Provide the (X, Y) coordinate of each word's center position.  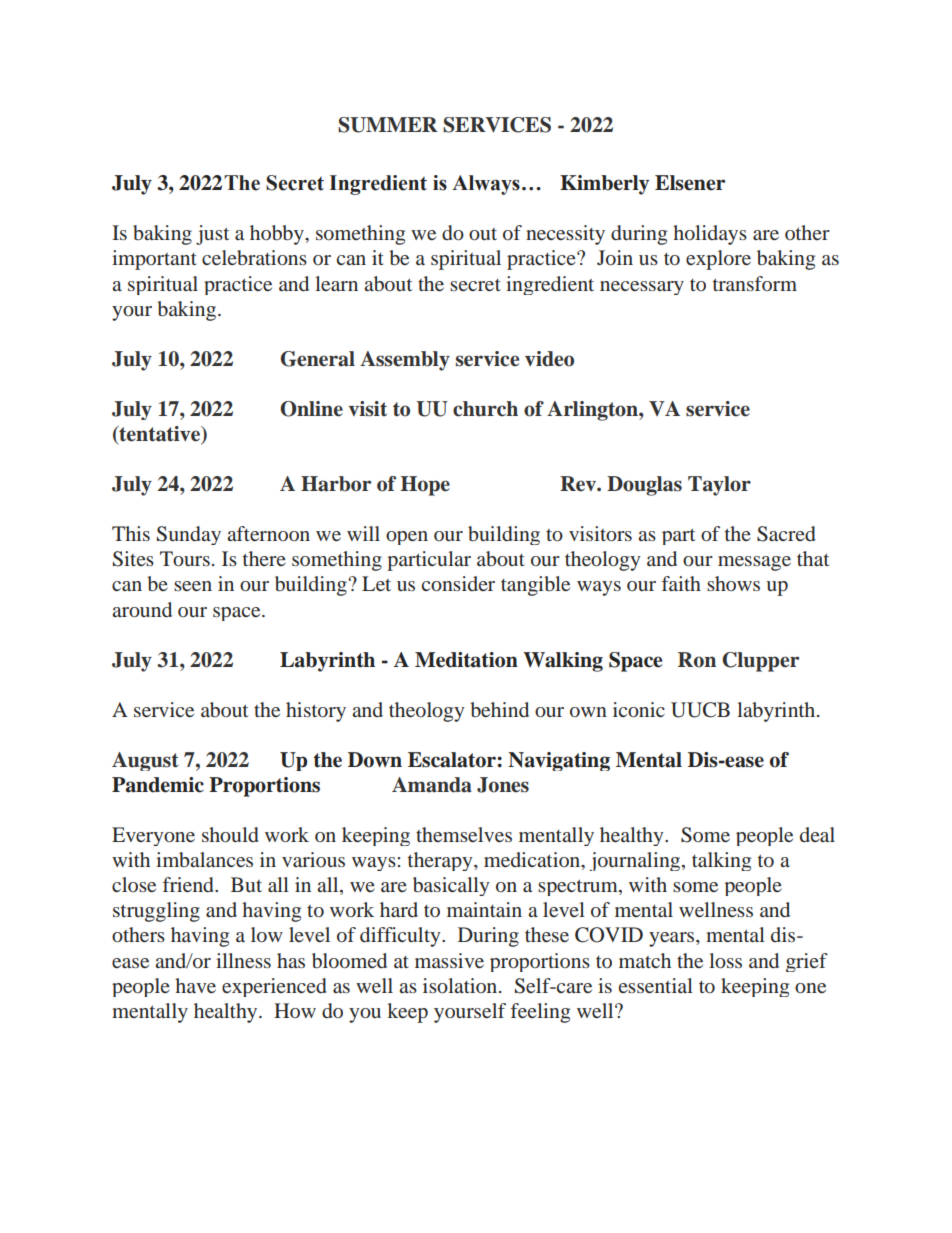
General (317, 359)
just (212, 235)
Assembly (405, 361)
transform (755, 283)
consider (458, 583)
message (754, 563)
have (195, 985)
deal (817, 834)
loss (725, 960)
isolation (461, 985)
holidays (710, 235)
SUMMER (388, 125)
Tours (185, 558)
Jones (503, 785)
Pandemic (158, 785)
